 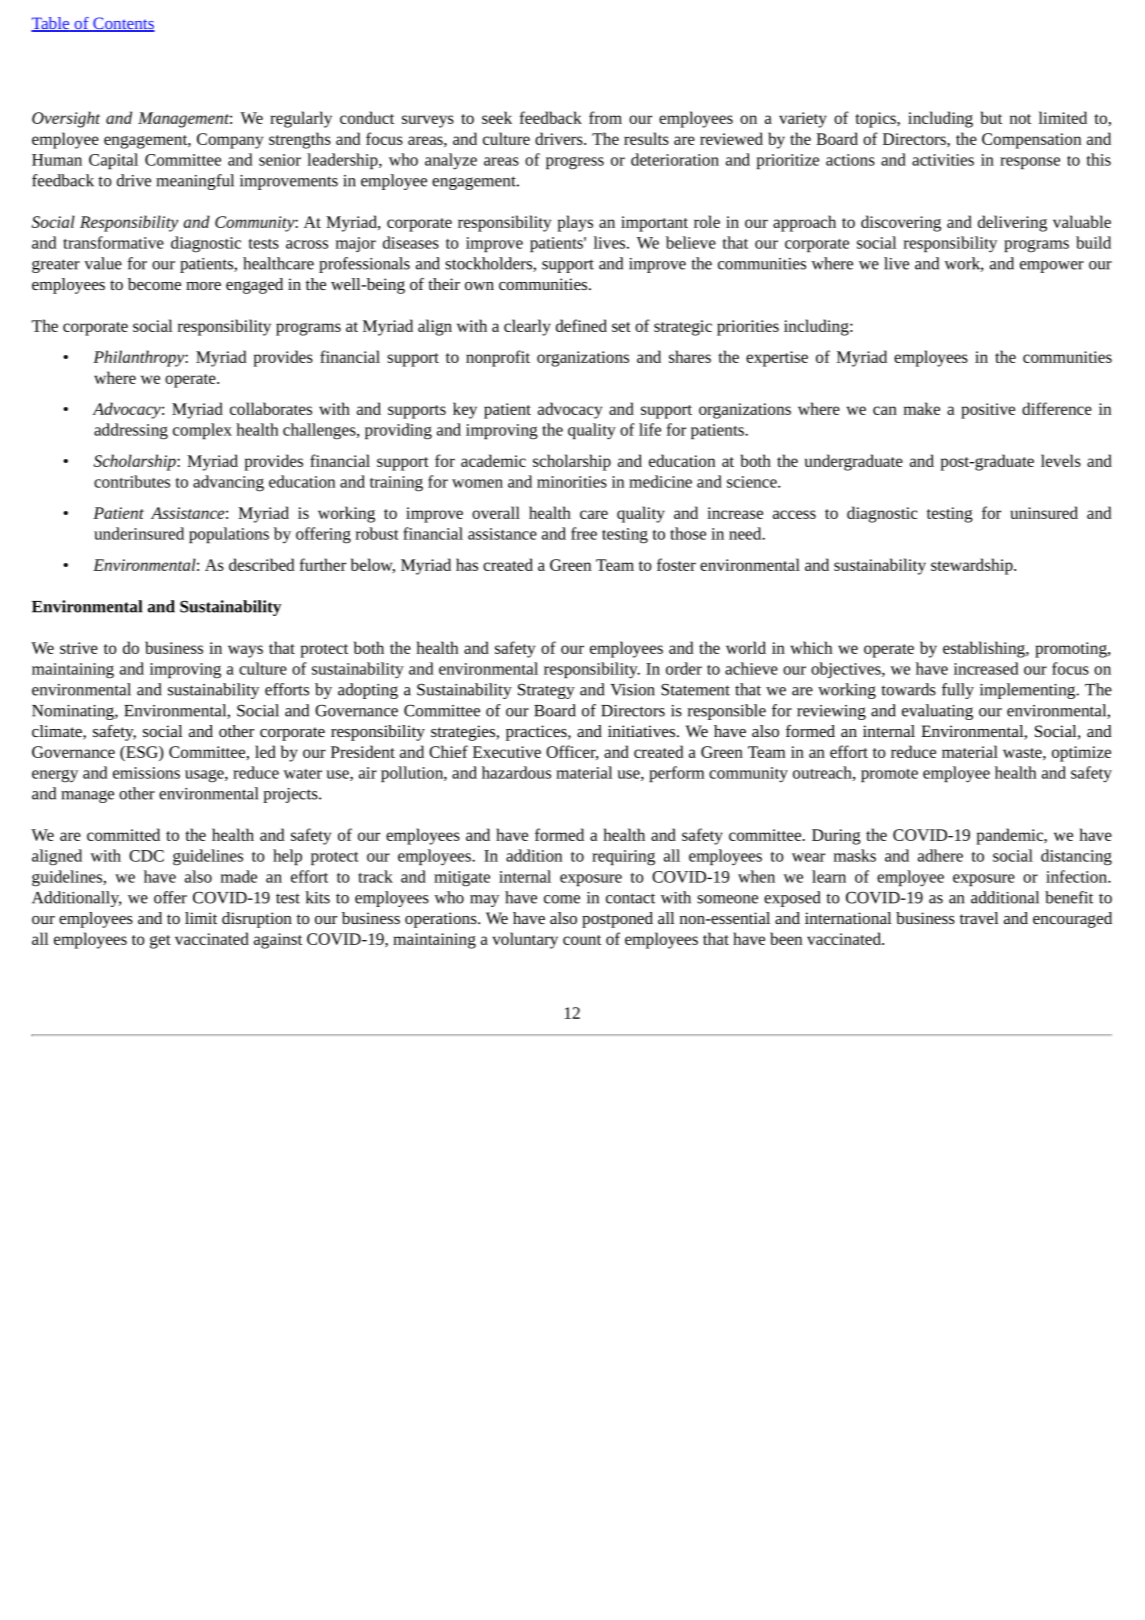 What do you see at coordinates (123, 24) in the screenshot?
I see `Contents` at bounding box center [123, 24].
